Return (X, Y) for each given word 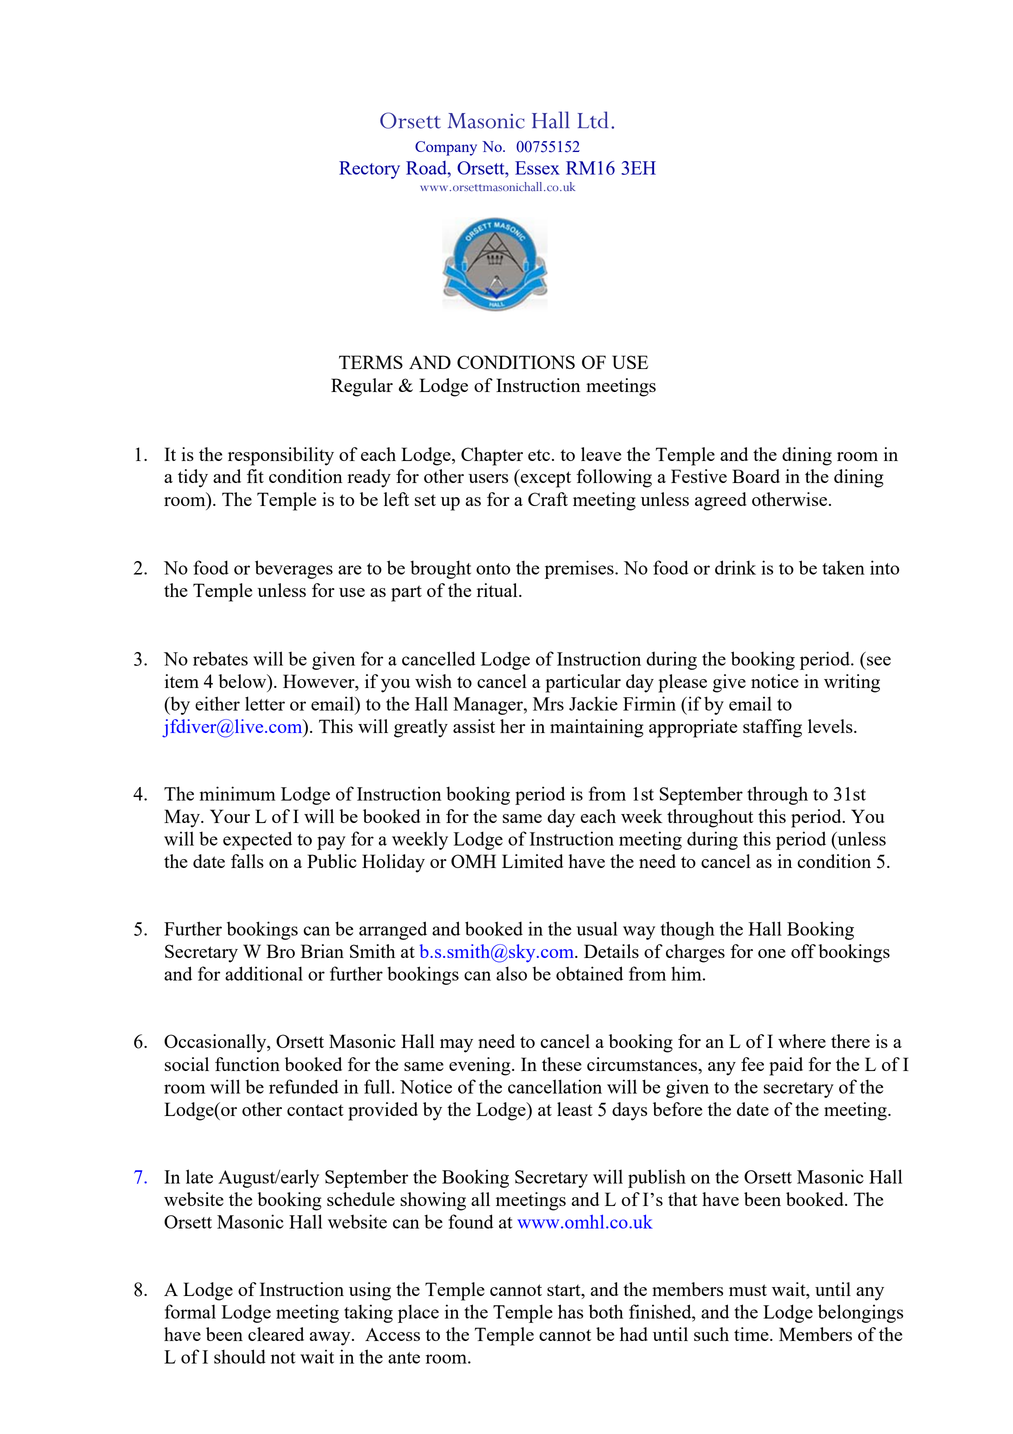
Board (756, 476)
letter (265, 703)
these (562, 1064)
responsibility (281, 456)
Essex (537, 168)
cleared (276, 1334)
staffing (772, 728)
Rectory (369, 170)
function (247, 1064)
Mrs (548, 704)
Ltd (593, 120)
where (802, 1041)
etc (539, 455)
